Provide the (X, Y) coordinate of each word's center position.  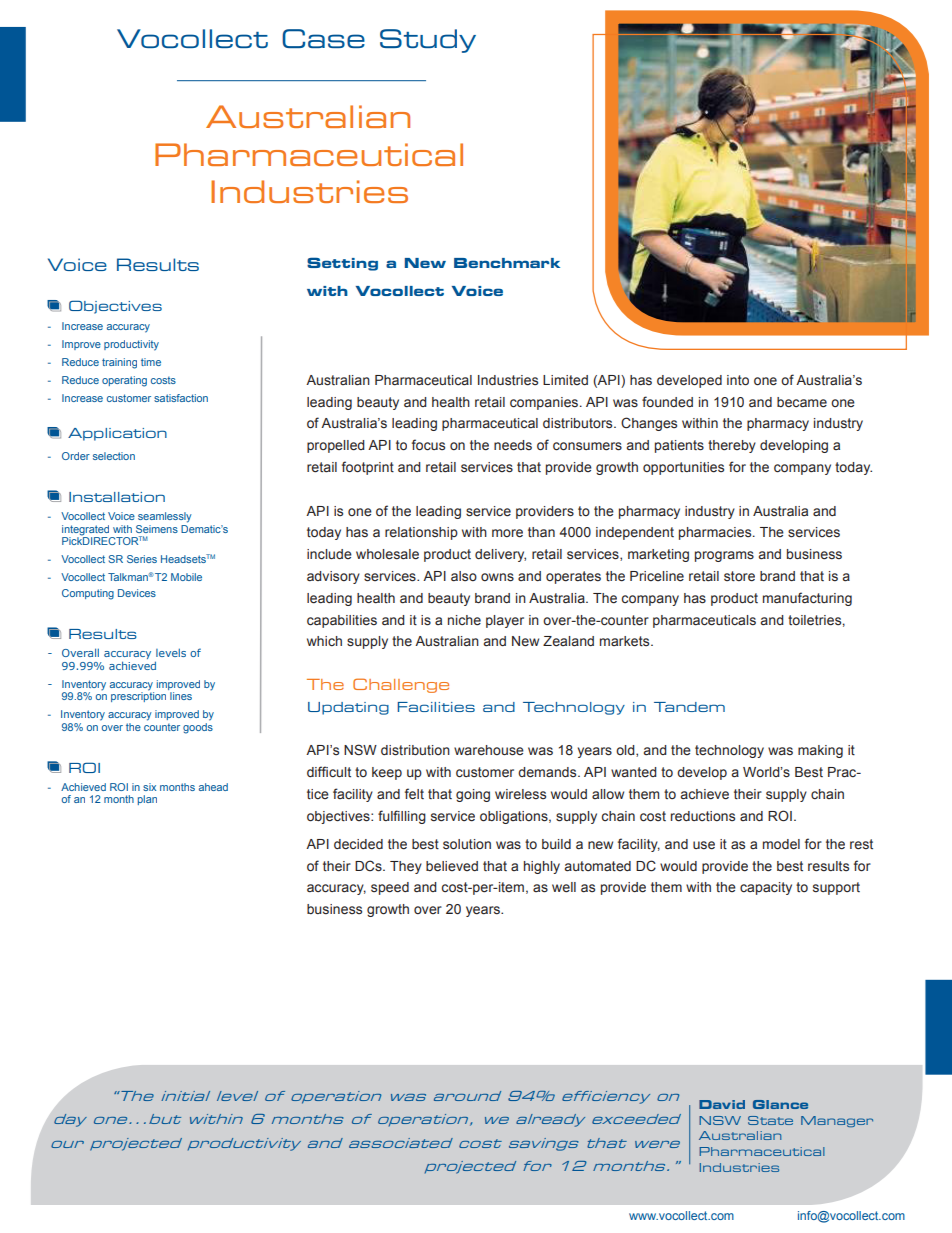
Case (323, 38)
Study (428, 41)
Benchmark (507, 263)
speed (390, 888)
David (722, 1104)
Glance (780, 1104)
